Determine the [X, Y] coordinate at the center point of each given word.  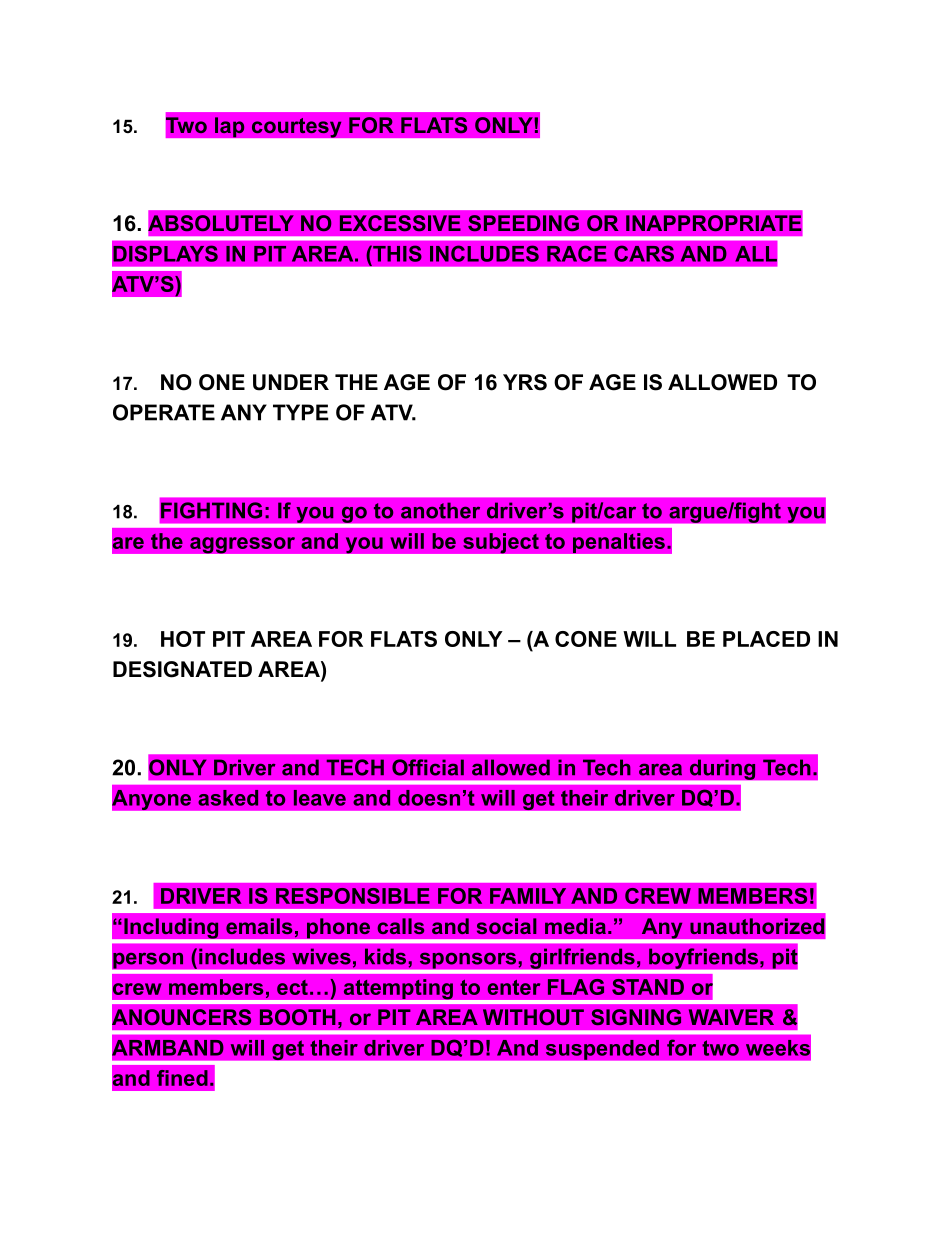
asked [228, 798]
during [722, 769]
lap [230, 127]
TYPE [300, 412]
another [440, 510]
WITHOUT [533, 1017]
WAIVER [731, 1017]
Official [428, 767]
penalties [619, 543]
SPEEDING [523, 223]
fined [182, 1078]
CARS [644, 253]
